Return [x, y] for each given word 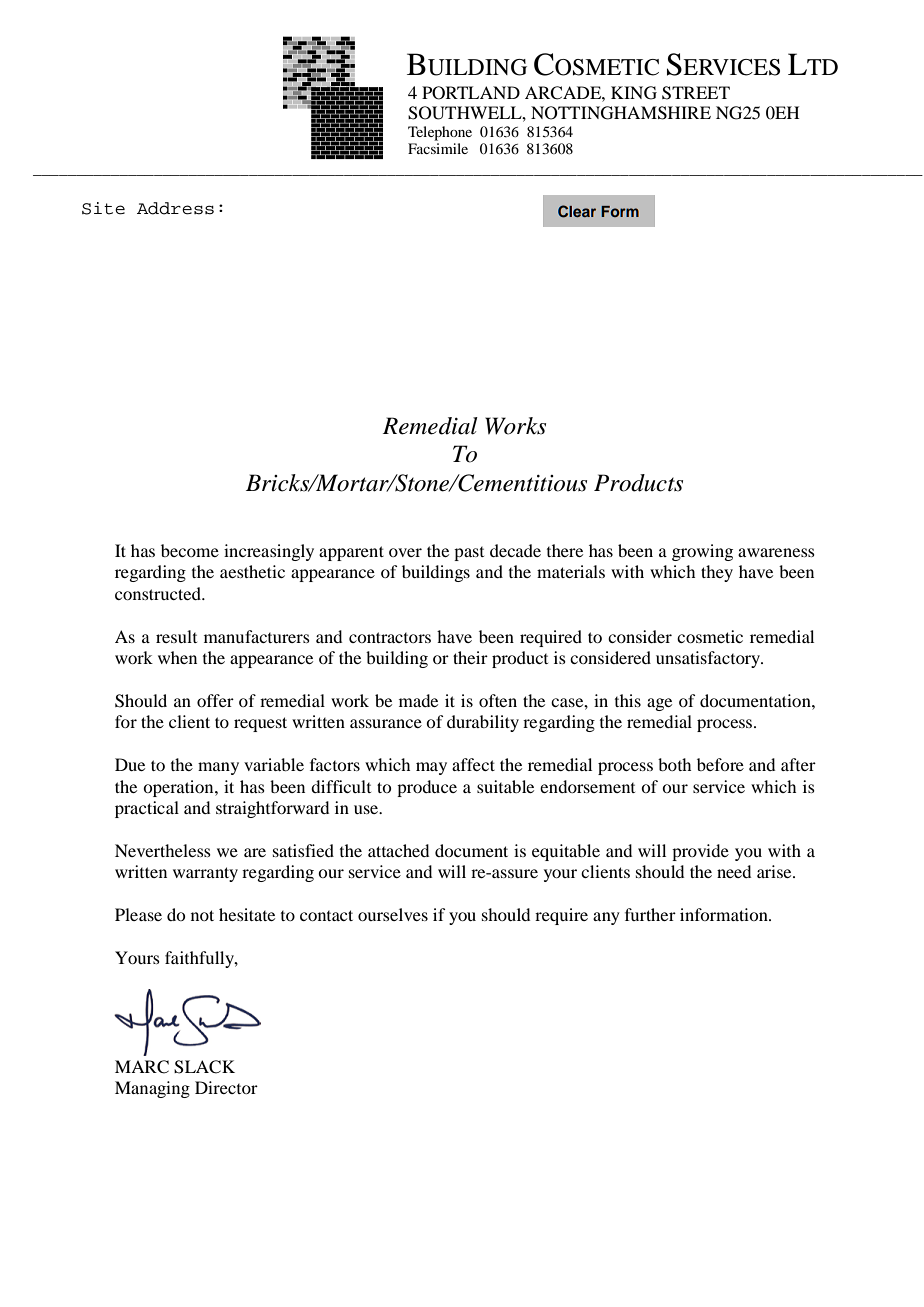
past [469, 554]
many [218, 768]
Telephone [440, 133]
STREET [696, 93]
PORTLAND [471, 93]
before [720, 764]
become [190, 550]
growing [702, 552]
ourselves [393, 914]
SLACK [204, 1067]
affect [473, 764]
